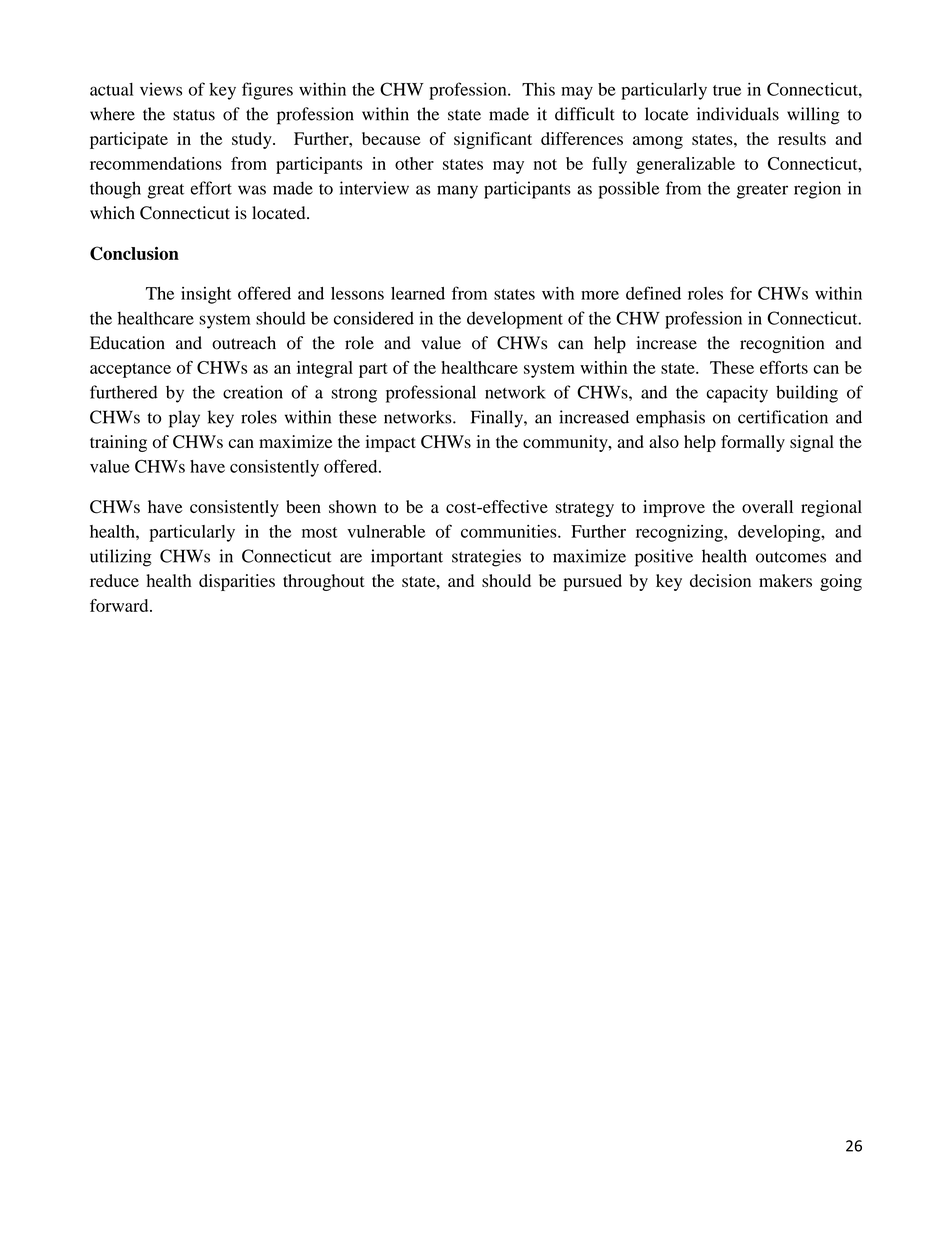 The image size is (952, 1233). Describe the element at coordinates (785, 580) in the screenshot. I see `makers` at that location.
